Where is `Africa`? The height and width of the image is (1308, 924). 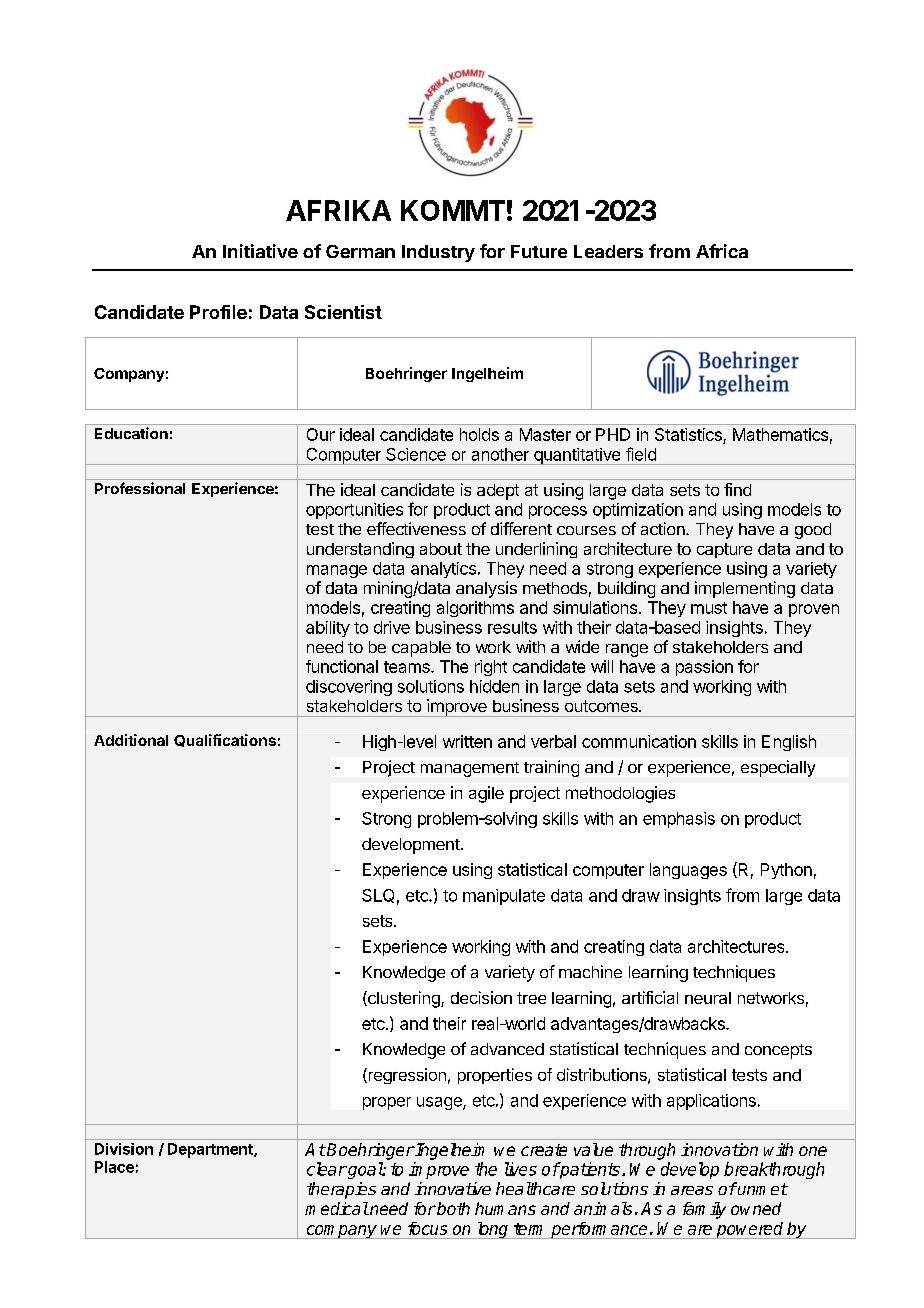
Africa is located at coordinates (722, 251).
